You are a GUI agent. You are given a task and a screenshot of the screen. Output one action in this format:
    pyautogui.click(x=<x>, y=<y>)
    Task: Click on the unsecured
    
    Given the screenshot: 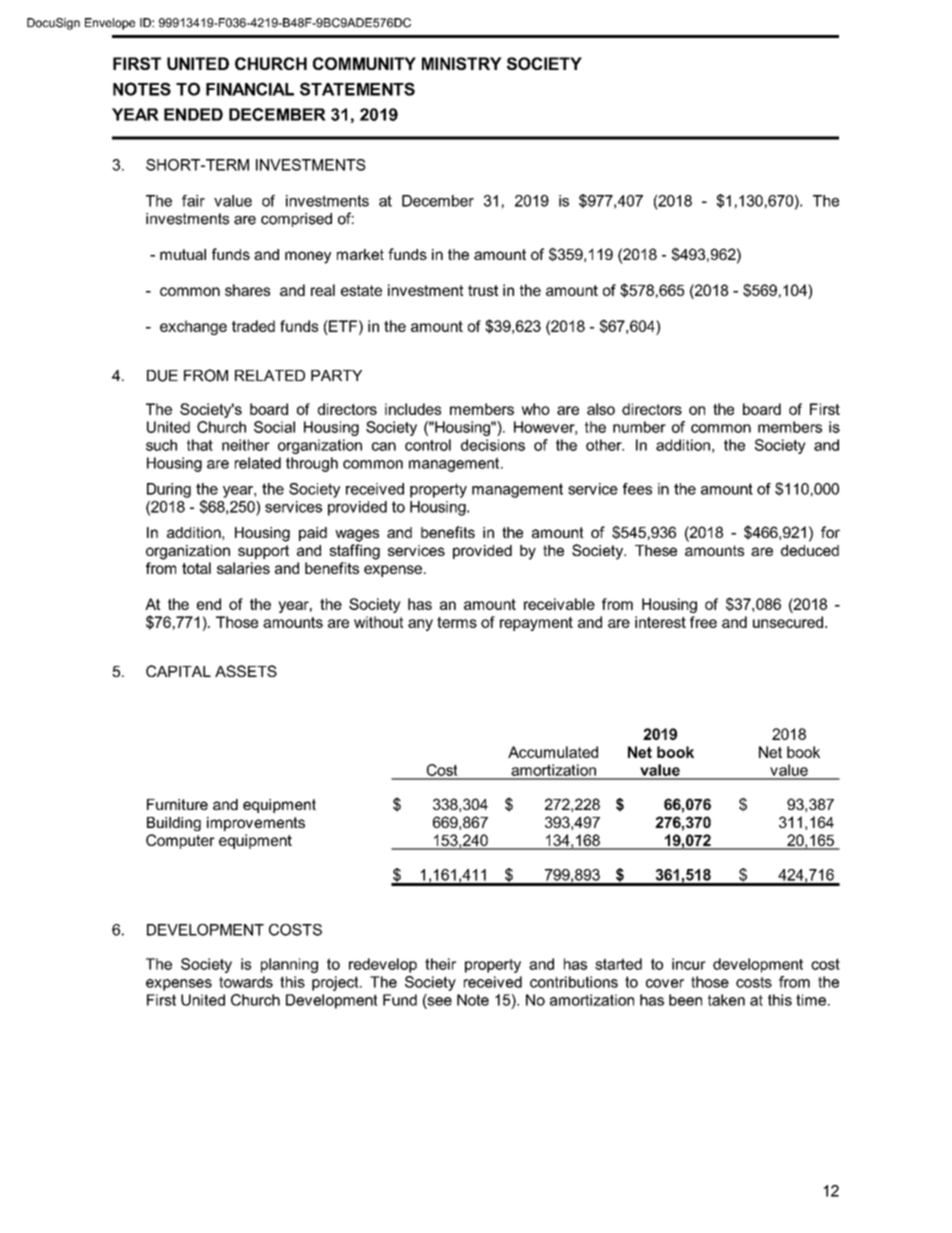 What is the action you would take?
    pyautogui.click(x=788, y=622)
